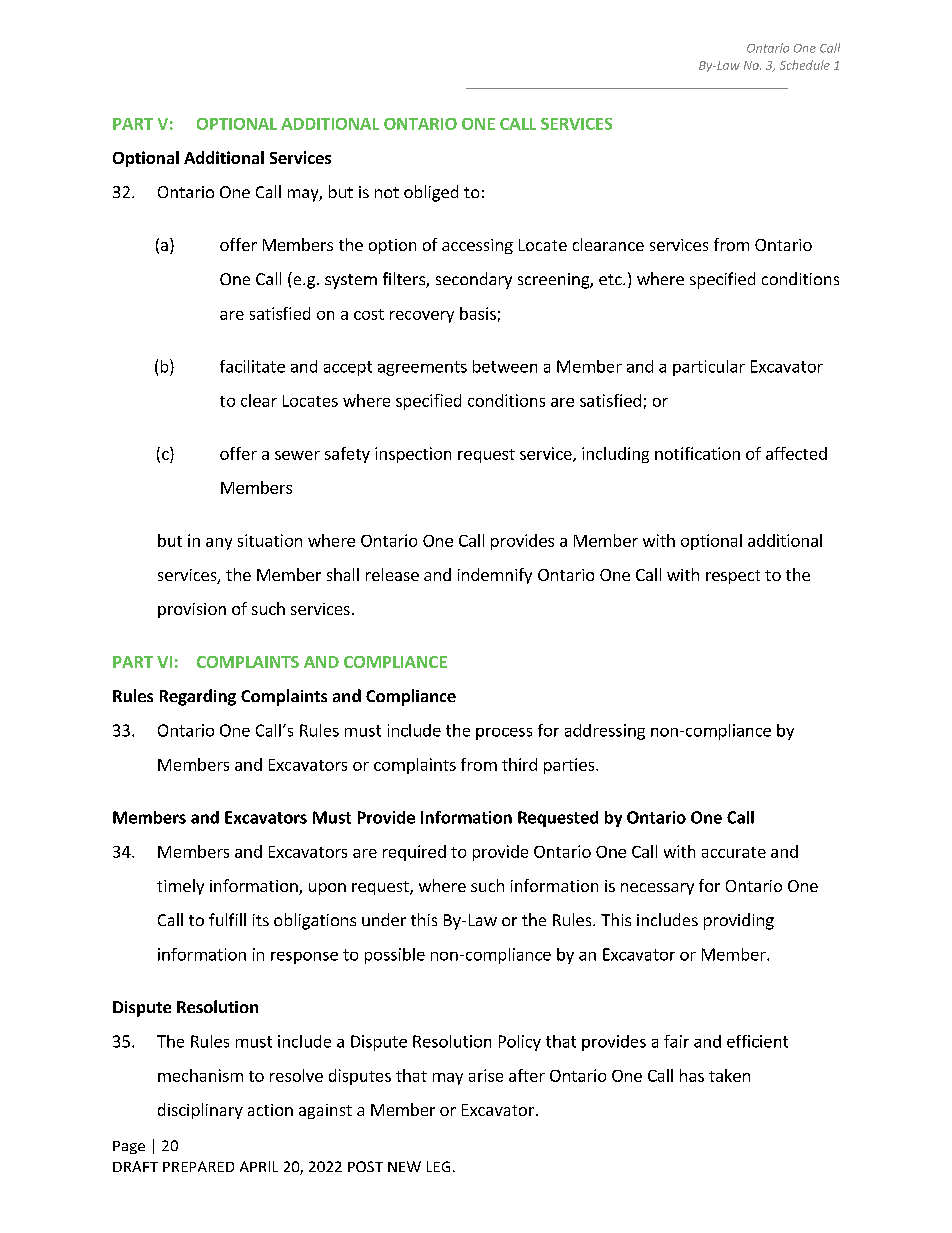 This document has width=952, height=1233. What do you see at coordinates (413, 455) in the document?
I see `inspection` at bounding box center [413, 455].
